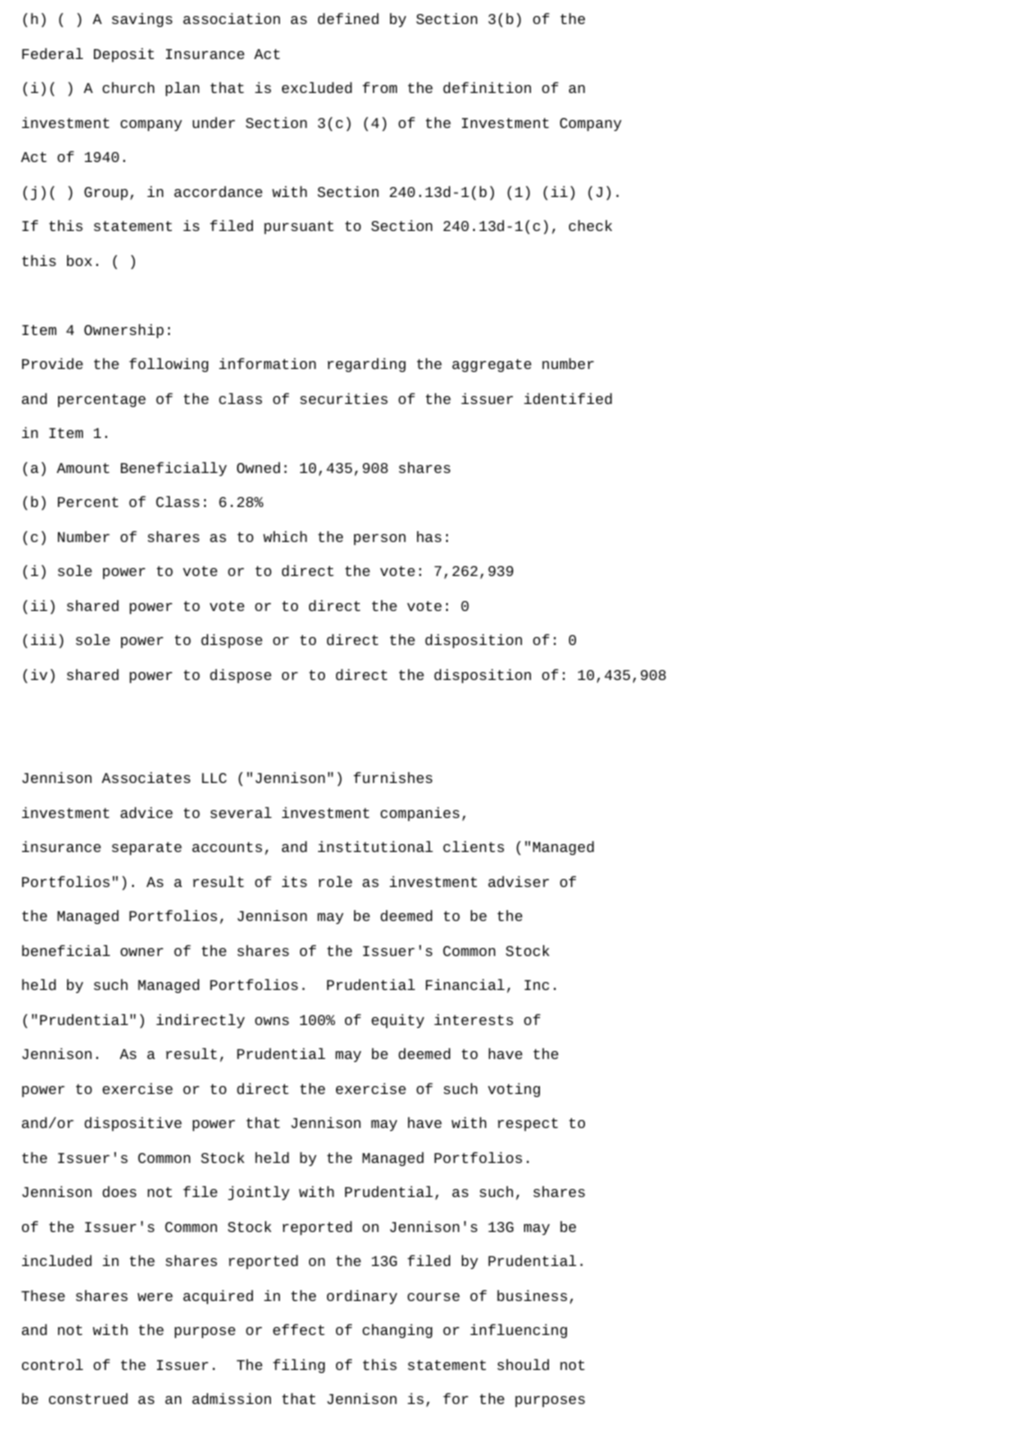 The height and width of the screenshot is (1434, 1013). What do you see at coordinates (568, 398) in the screenshot?
I see `identified` at bounding box center [568, 398].
